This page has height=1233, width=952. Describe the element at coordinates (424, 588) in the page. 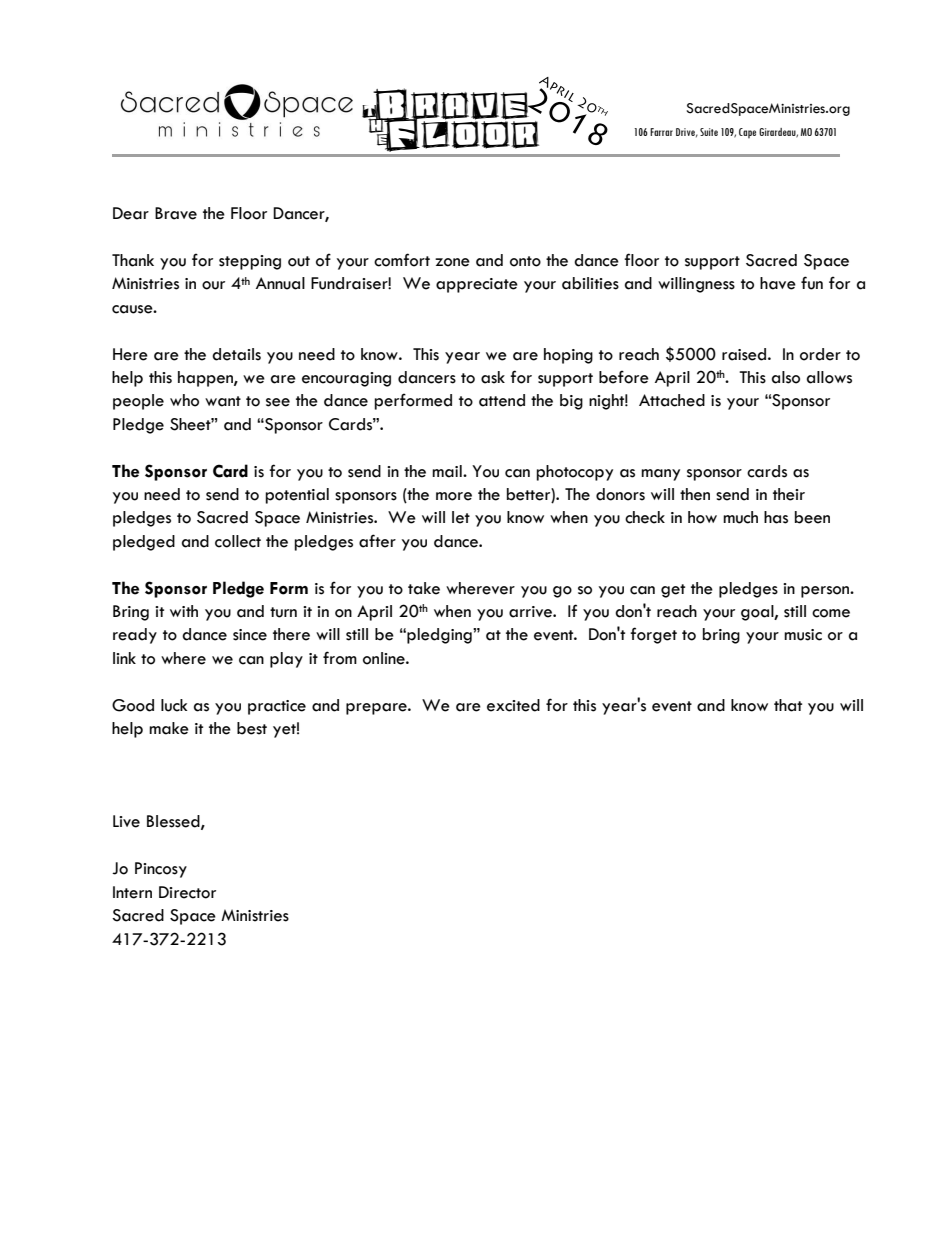

I see `take` at that location.
